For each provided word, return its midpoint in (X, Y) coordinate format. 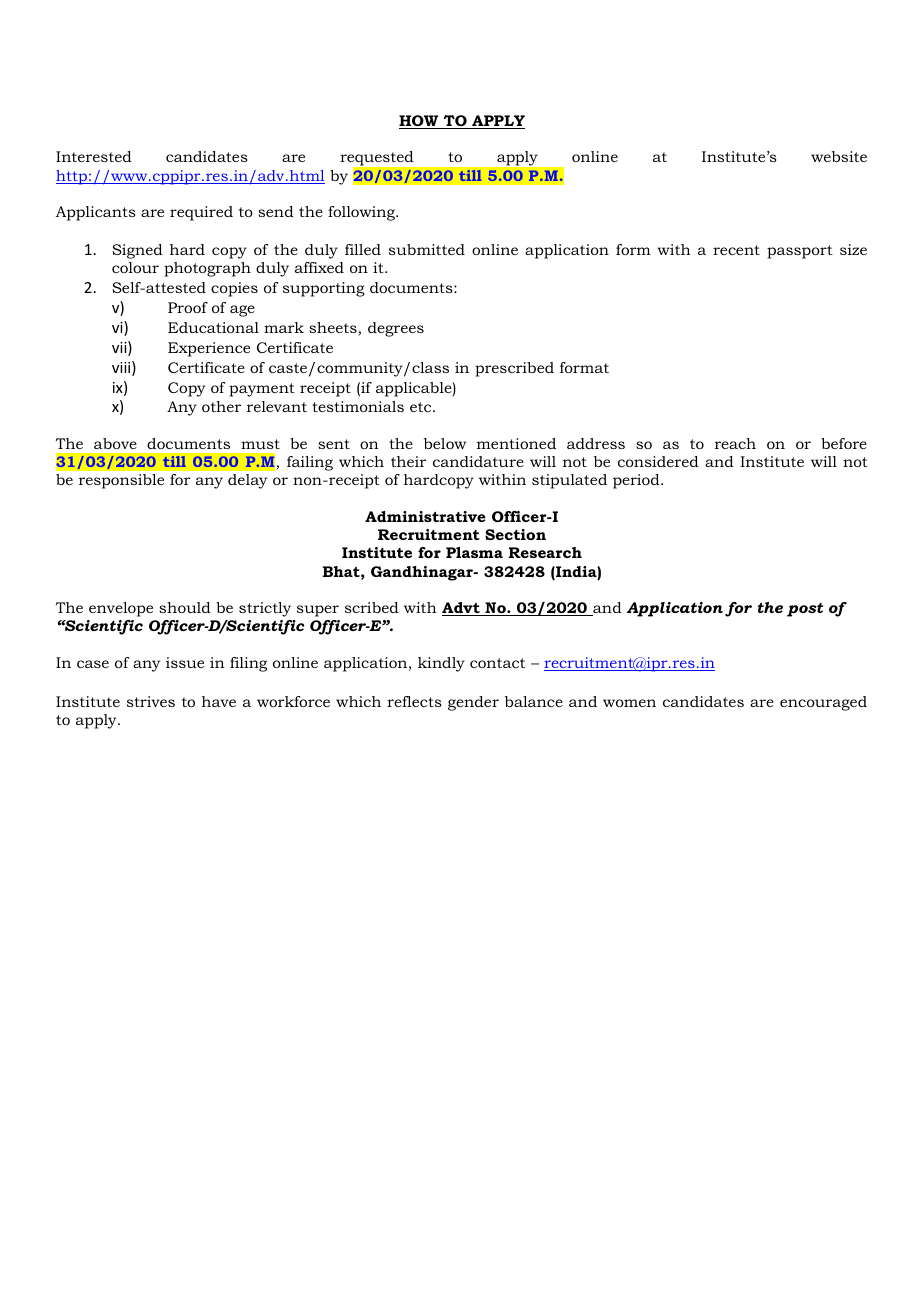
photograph (207, 269)
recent (736, 250)
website (839, 156)
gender (473, 703)
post (805, 610)
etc (422, 407)
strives (151, 701)
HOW (420, 122)
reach (735, 443)
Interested (94, 156)
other (221, 406)
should (185, 607)
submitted (427, 249)
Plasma (474, 552)
